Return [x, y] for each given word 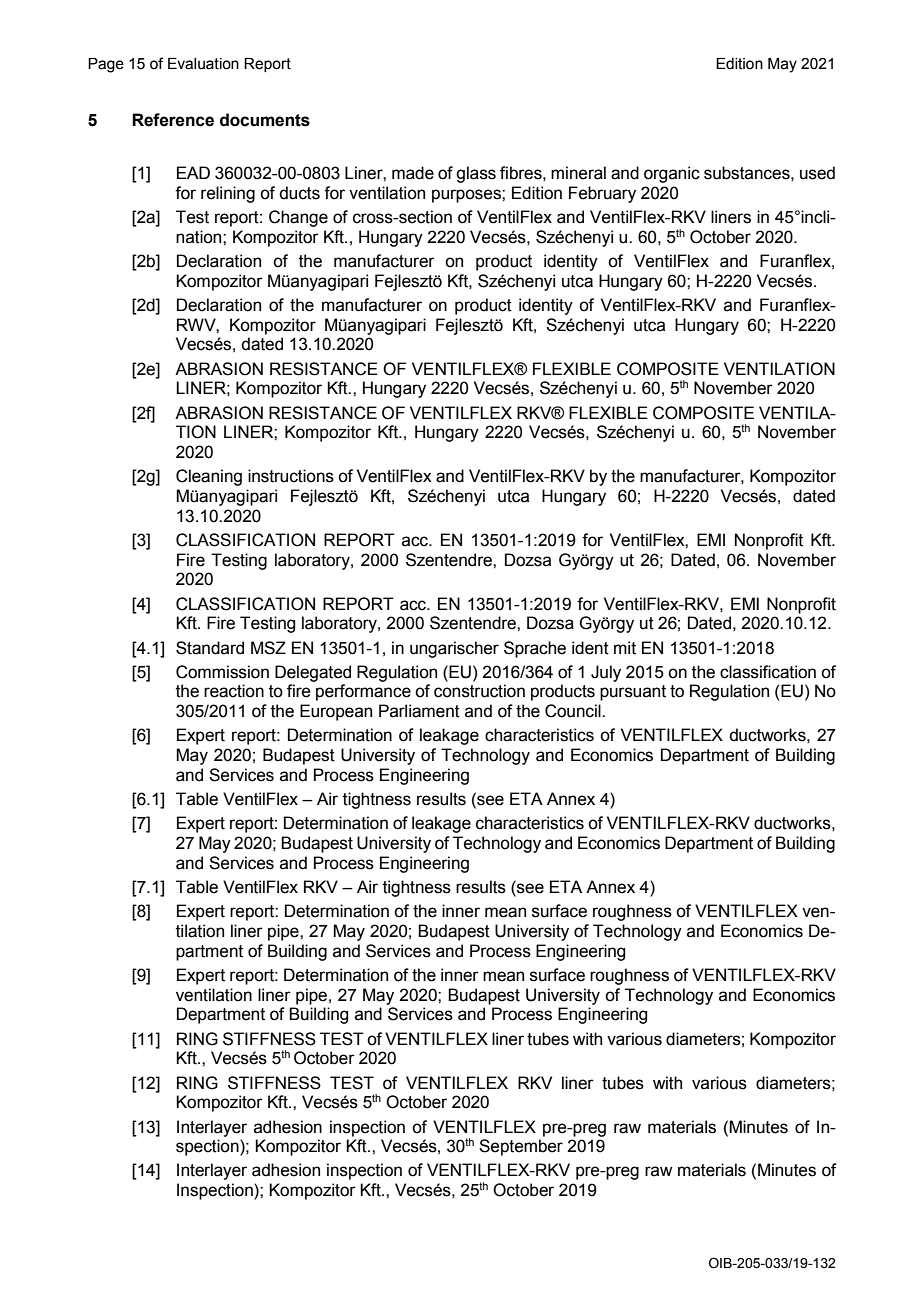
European [336, 712]
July [606, 673]
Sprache [535, 649]
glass [476, 174]
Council [574, 711]
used [817, 173]
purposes [467, 196]
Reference [173, 120]
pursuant [633, 693]
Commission [222, 672]
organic [672, 174]
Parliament [419, 711]
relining [228, 194]
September [521, 1147]
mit [625, 648]
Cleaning [209, 477]
